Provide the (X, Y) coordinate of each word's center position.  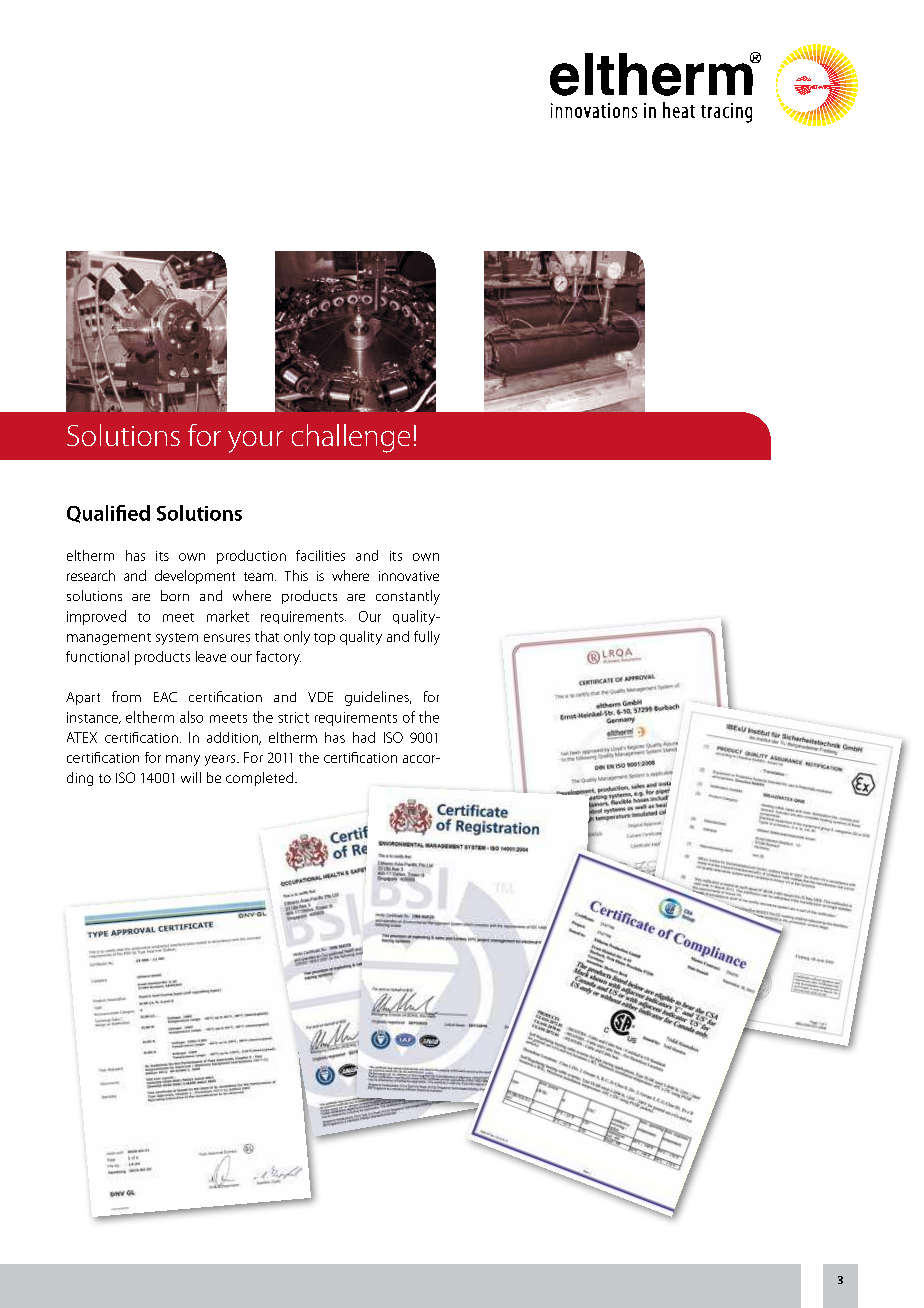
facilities (320, 555)
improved (96, 617)
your (255, 442)
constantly (408, 597)
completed (261, 779)
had (364, 737)
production (251, 557)
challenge (351, 438)
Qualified (108, 514)
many (183, 760)
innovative (409, 576)
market (228, 616)
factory (278, 658)
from (126, 696)
